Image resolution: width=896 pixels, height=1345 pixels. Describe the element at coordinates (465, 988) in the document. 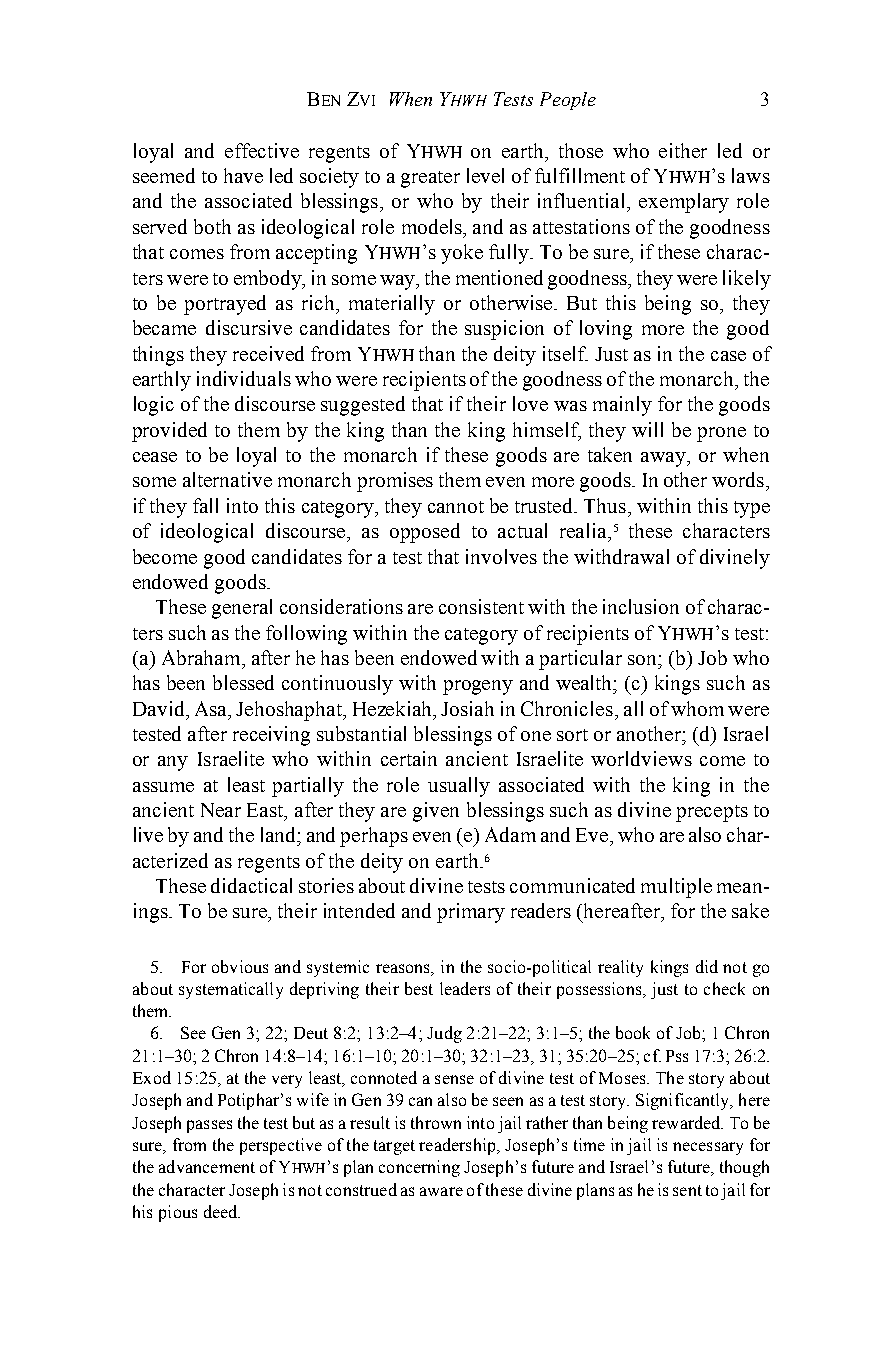

I see `leaders` at that location.
